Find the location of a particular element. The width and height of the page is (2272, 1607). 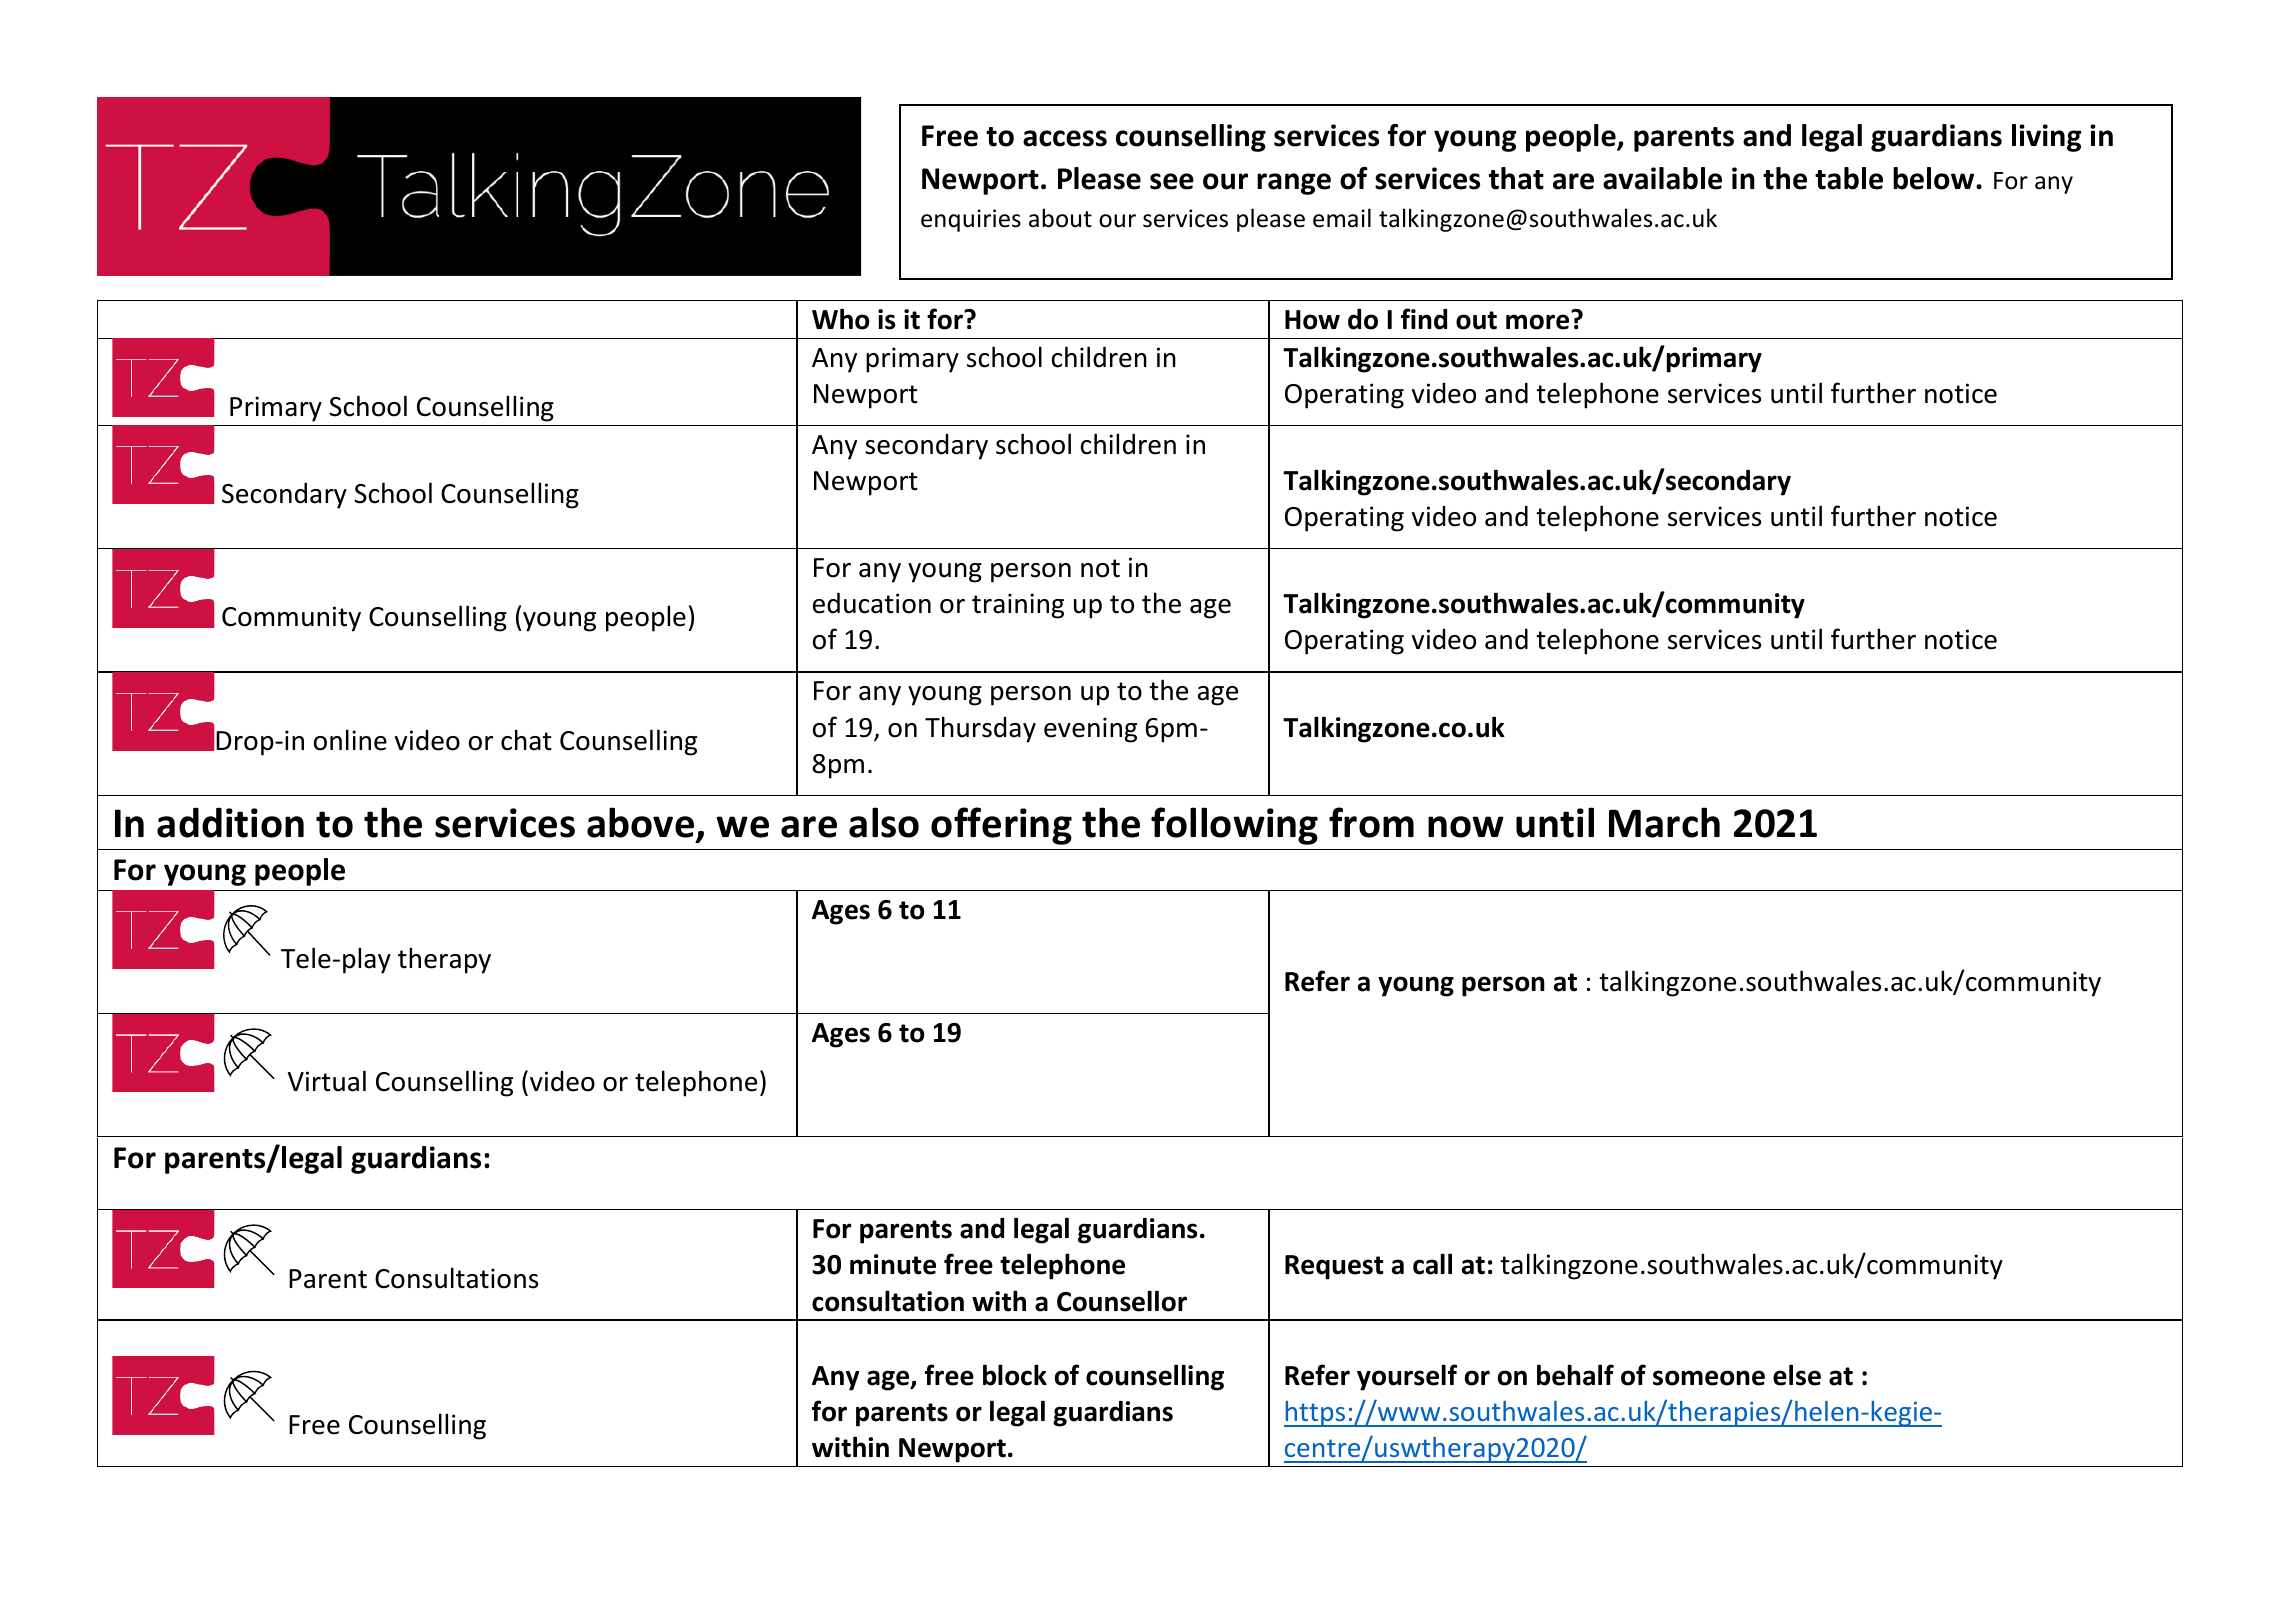

more is located at coordinates (1537, 322).
